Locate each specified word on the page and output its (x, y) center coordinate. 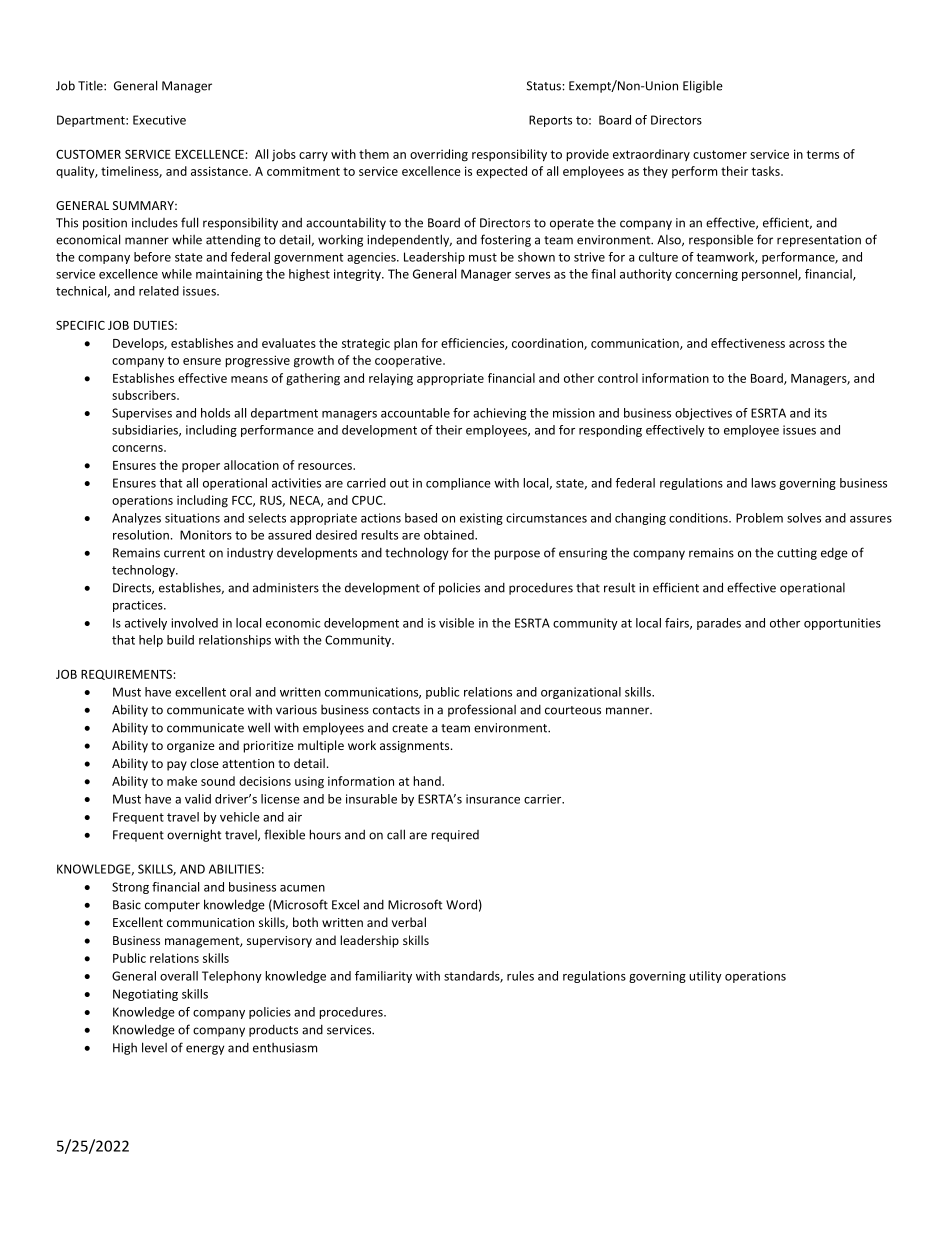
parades (719, 624)
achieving (499, 414)
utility (705, 977)
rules (520, 976)
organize (191, 747)
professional (482, 710)
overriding (439, 155)
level (154, 1047)
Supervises (142, 414)
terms (823, 154)
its (821, 413)
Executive (159, 120)
